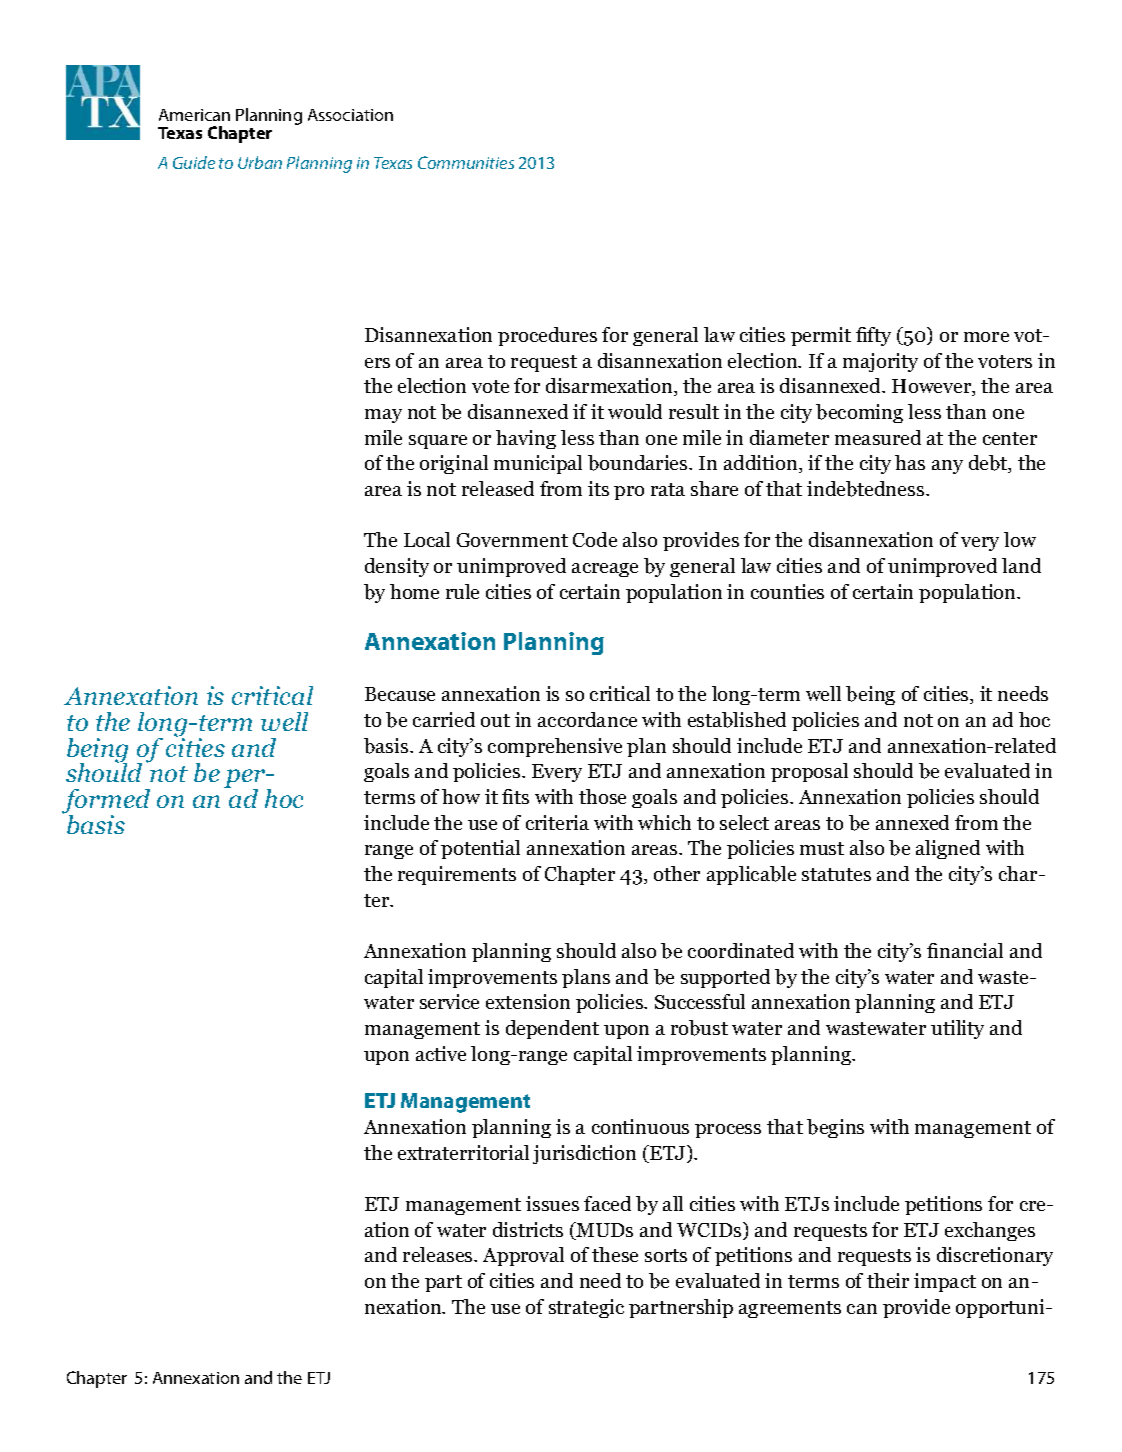 Image resolution: width=1122 pixels, height=1452 pixels. What do you see at coordinates (439, 1254) in the page?
I see `releases` at bounding box center [439, 1254].
